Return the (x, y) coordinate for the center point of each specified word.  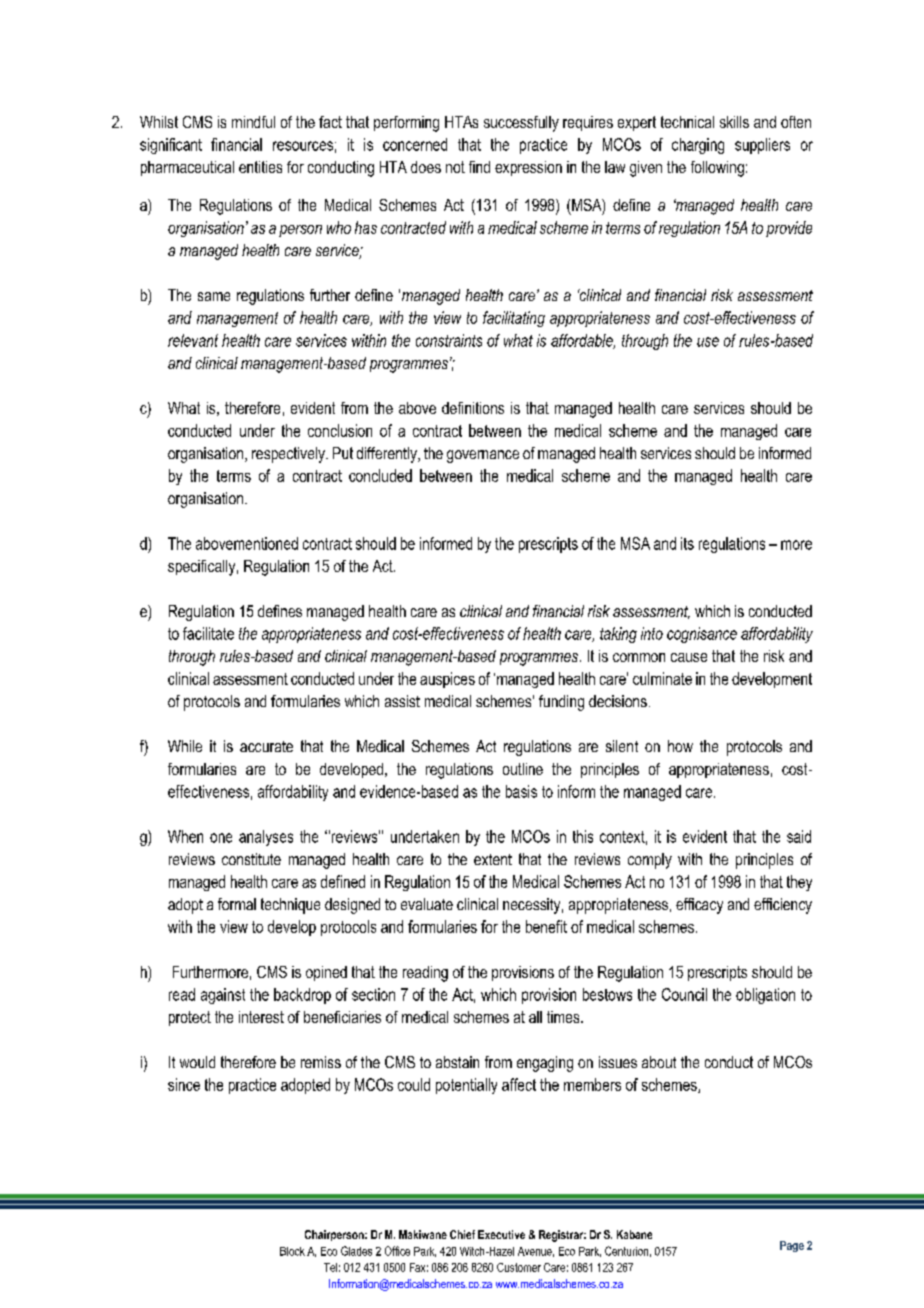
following (717, 169)
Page (792, 1246)
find (479, 167)
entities (260, 167)
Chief (462, 1234)
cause (689, 657)
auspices (447, 680)
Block (292, 1251)
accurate (266, 746)
